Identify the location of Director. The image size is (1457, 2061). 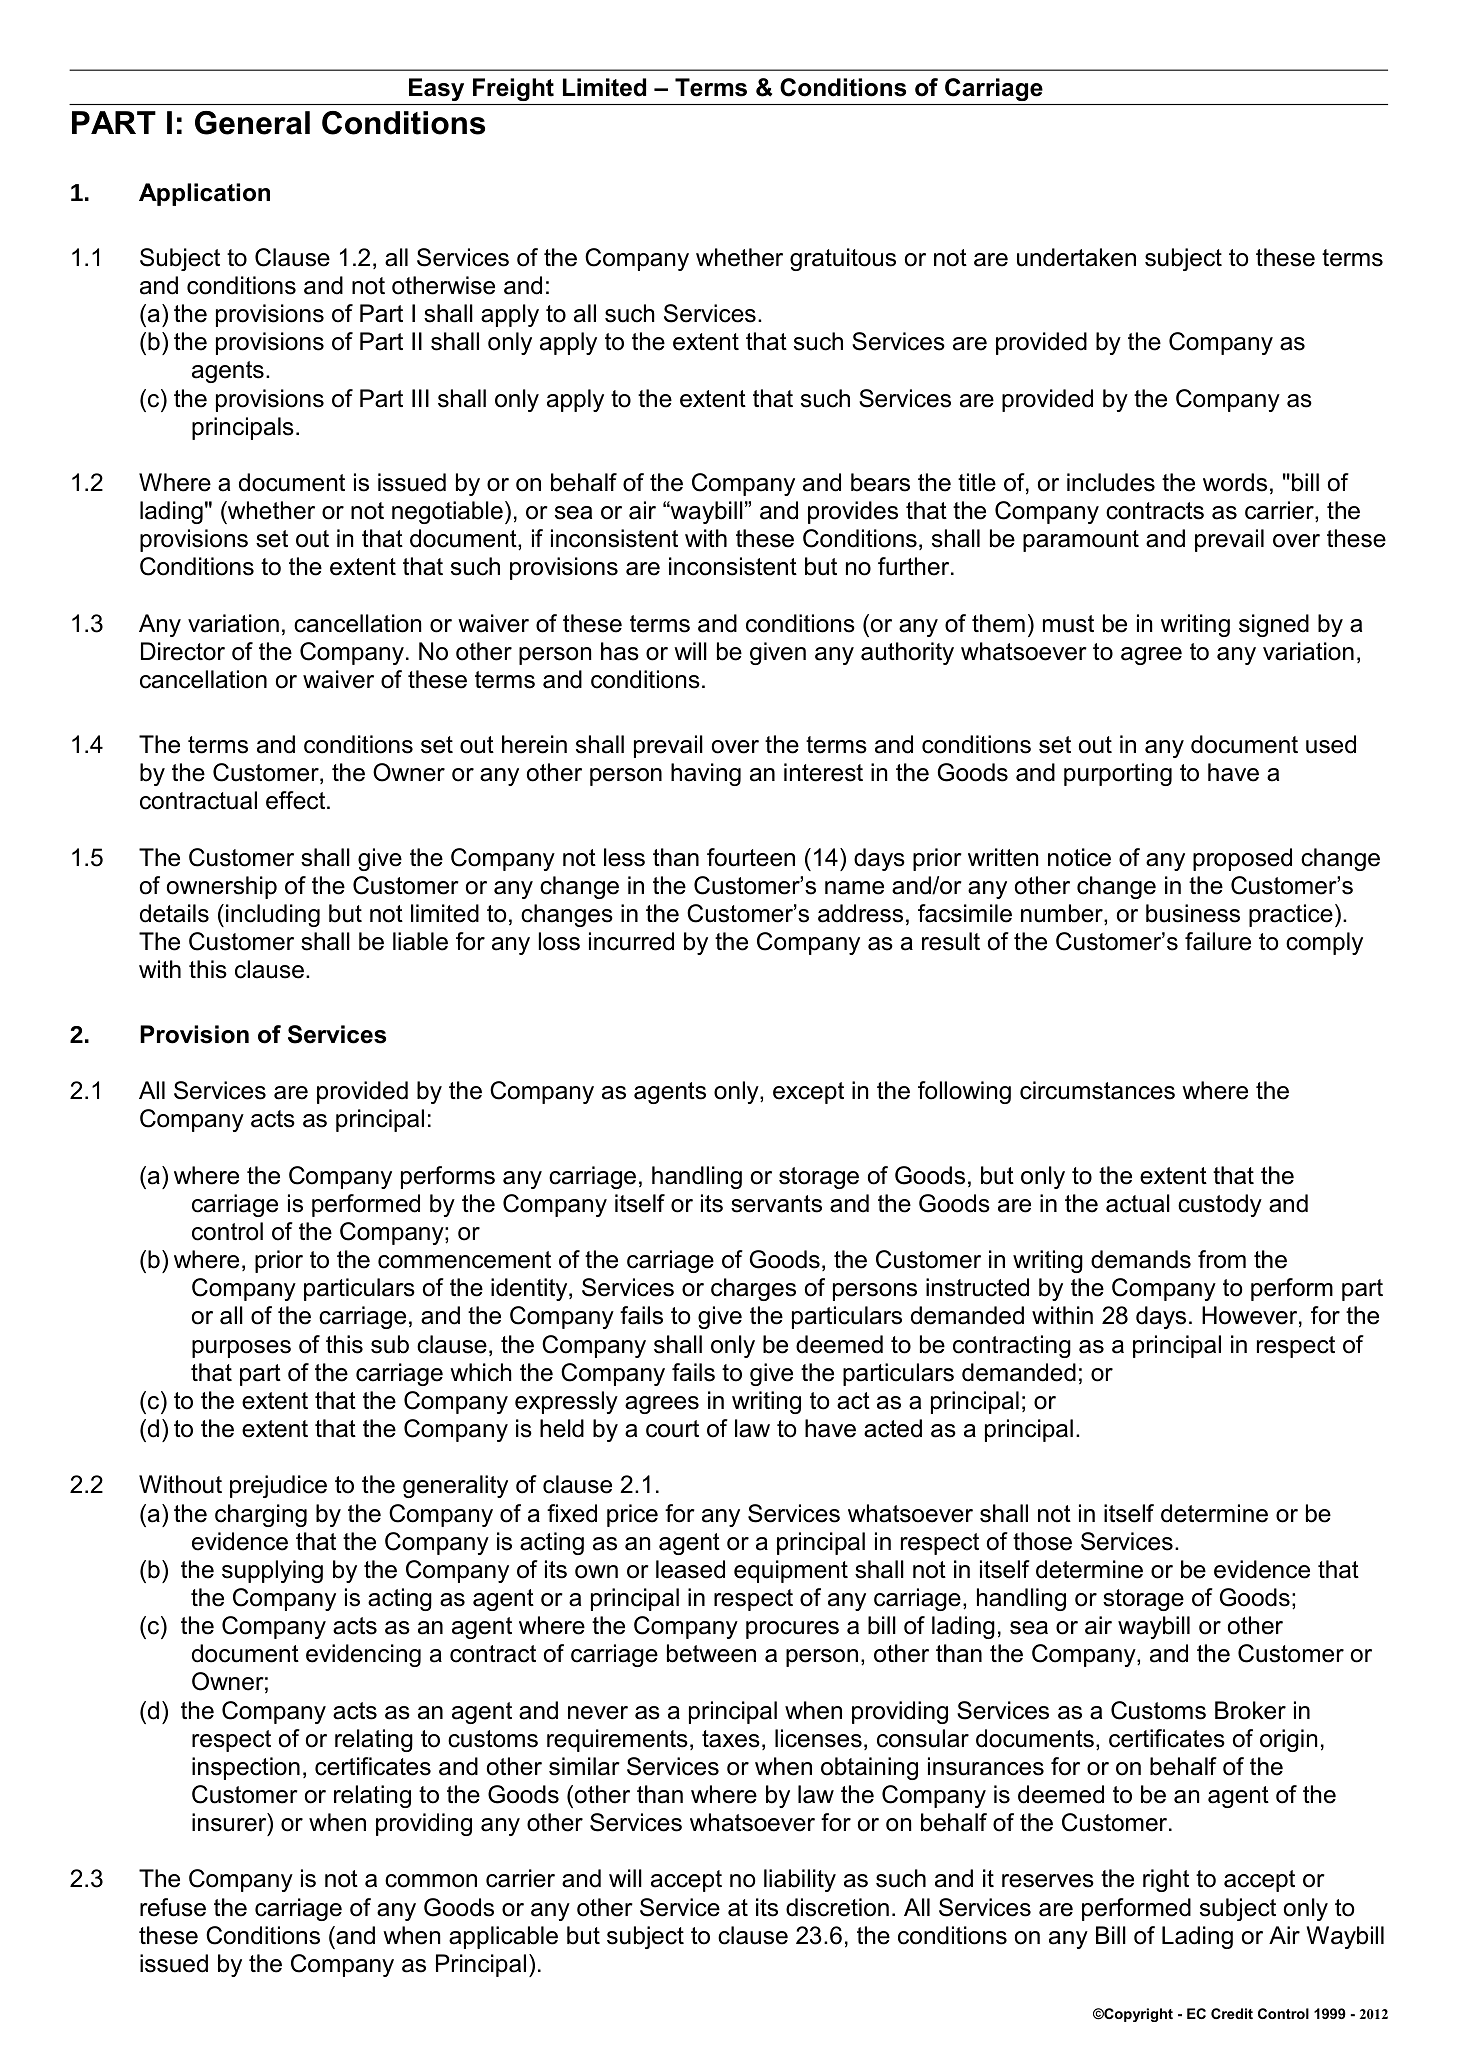
(183, 651).
